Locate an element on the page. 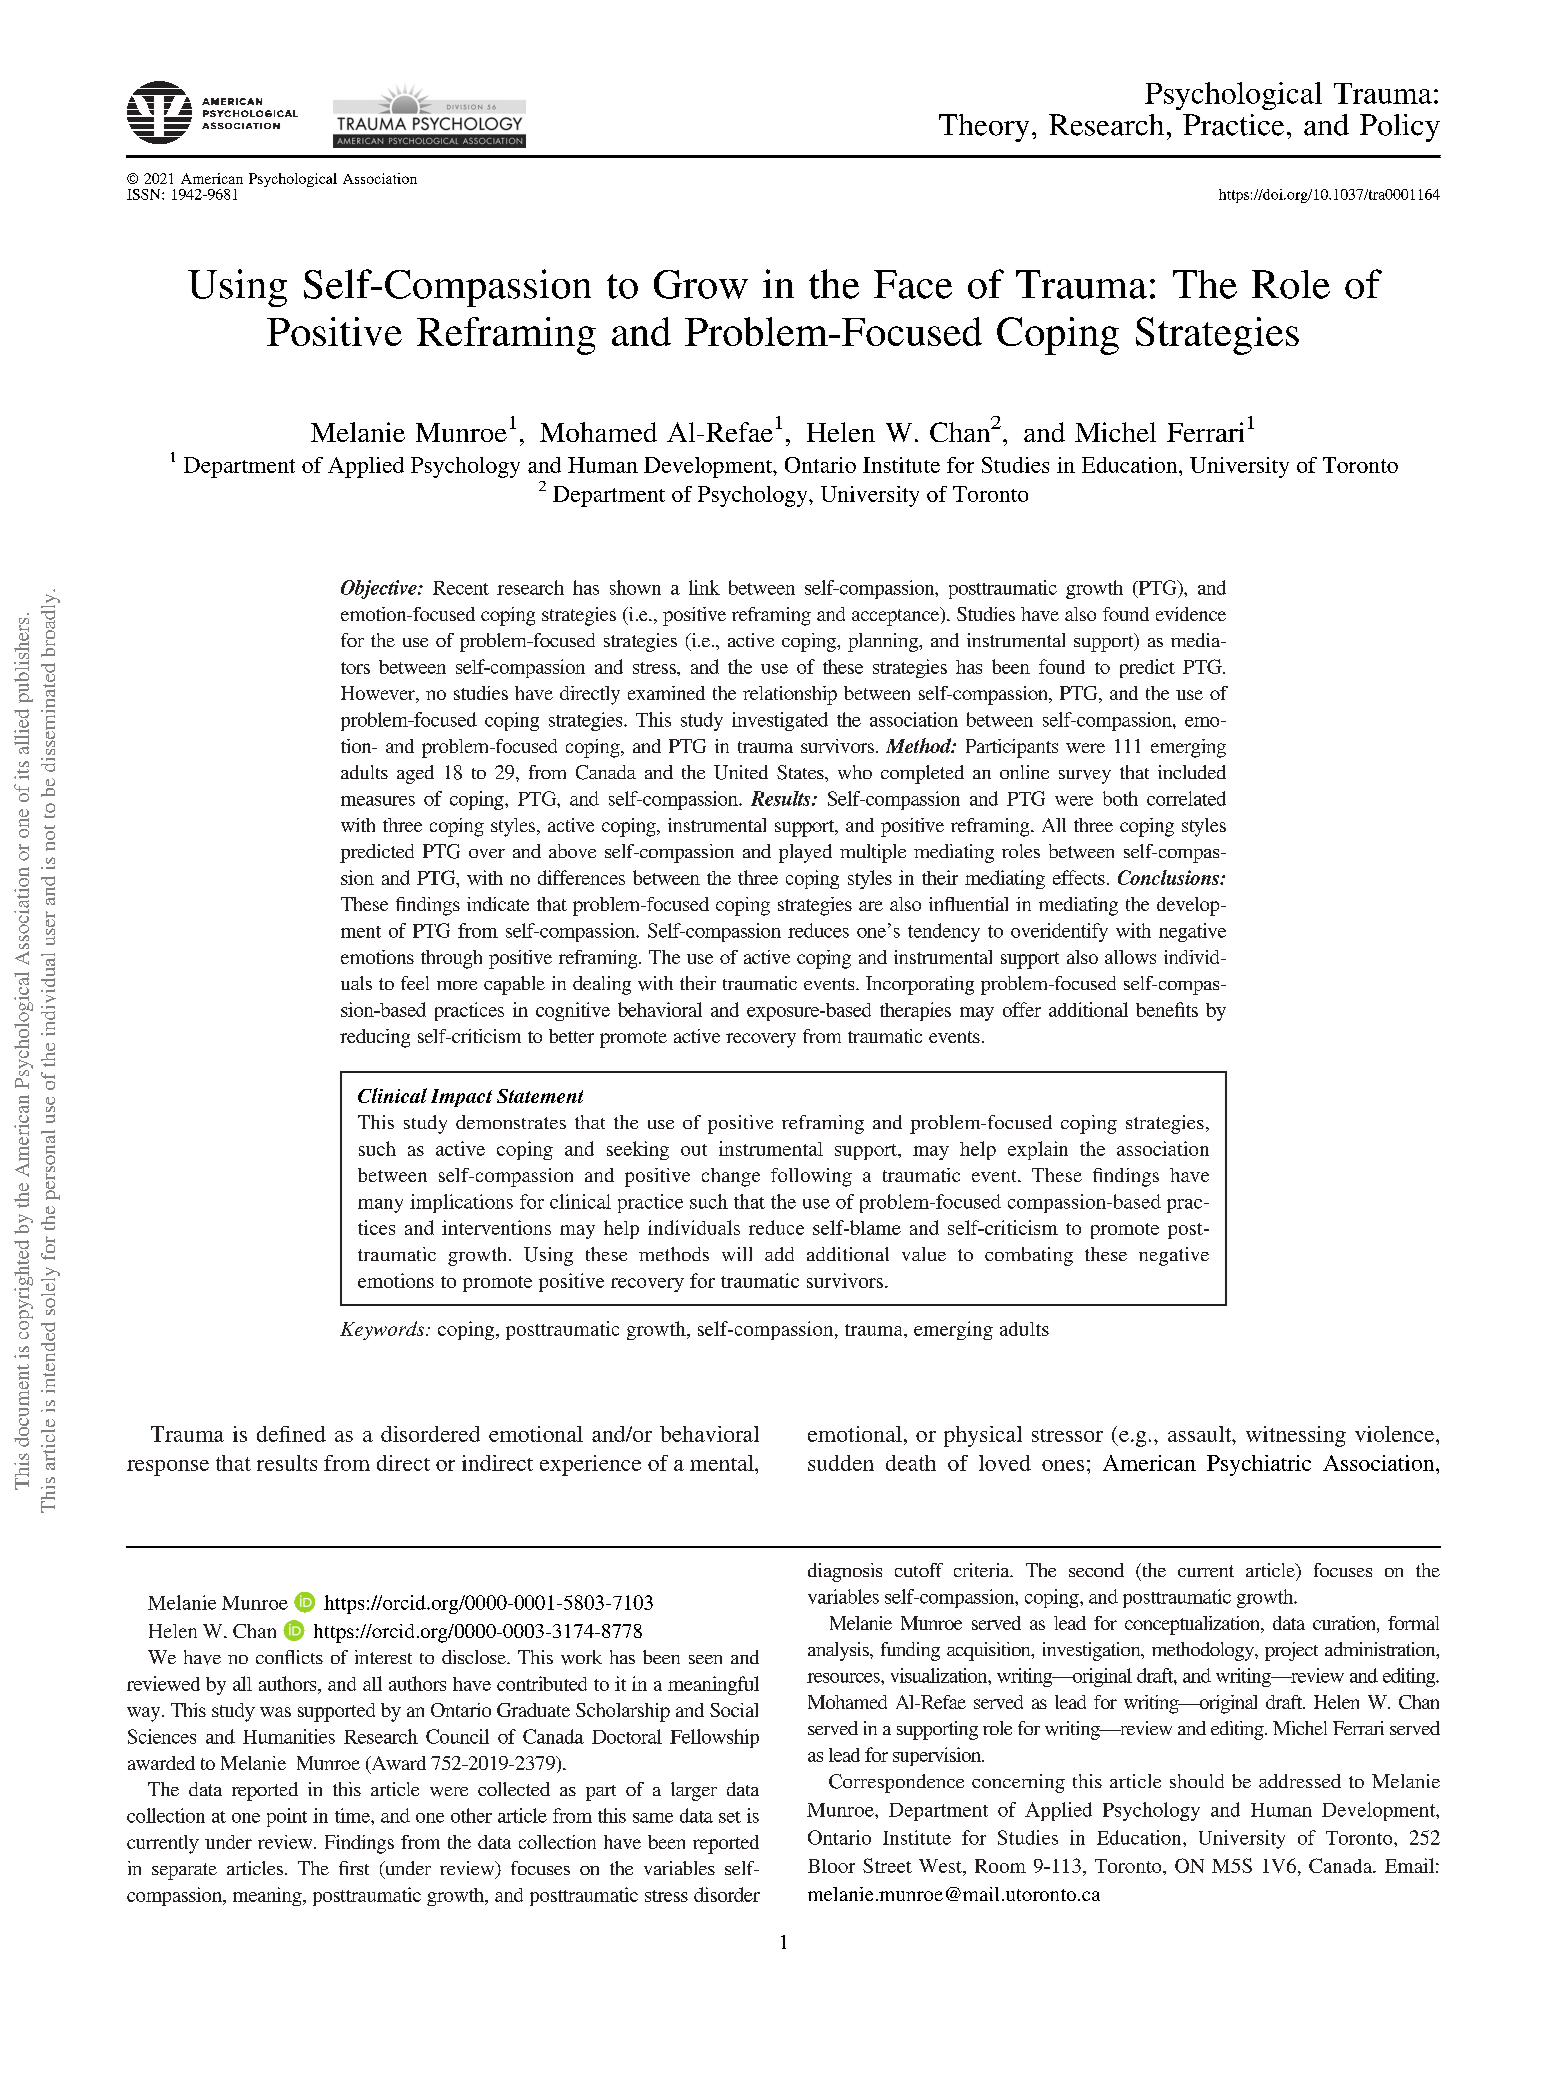  Policy is located at coordinates (1400, 128).
